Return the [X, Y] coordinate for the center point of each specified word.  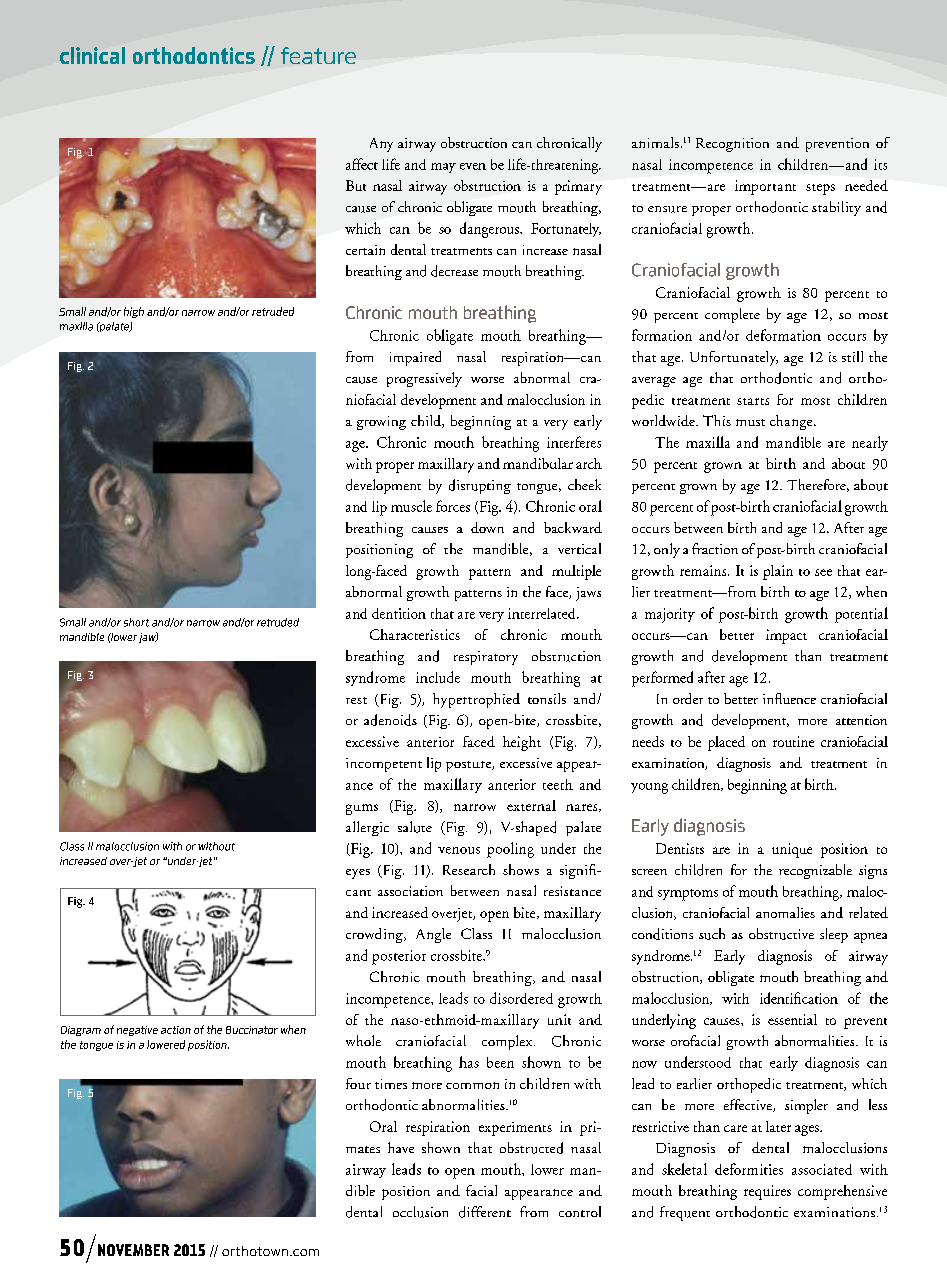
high [134, 312]
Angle [433, 935]
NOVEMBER [133, 1250]
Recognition [732, 145]
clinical [92, 55]
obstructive [781, 934]
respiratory [486, 658]
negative [137, 1031]
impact [786, 636]
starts [753, 401]
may [443, 168]
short [136, 622]
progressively [424, 379]
